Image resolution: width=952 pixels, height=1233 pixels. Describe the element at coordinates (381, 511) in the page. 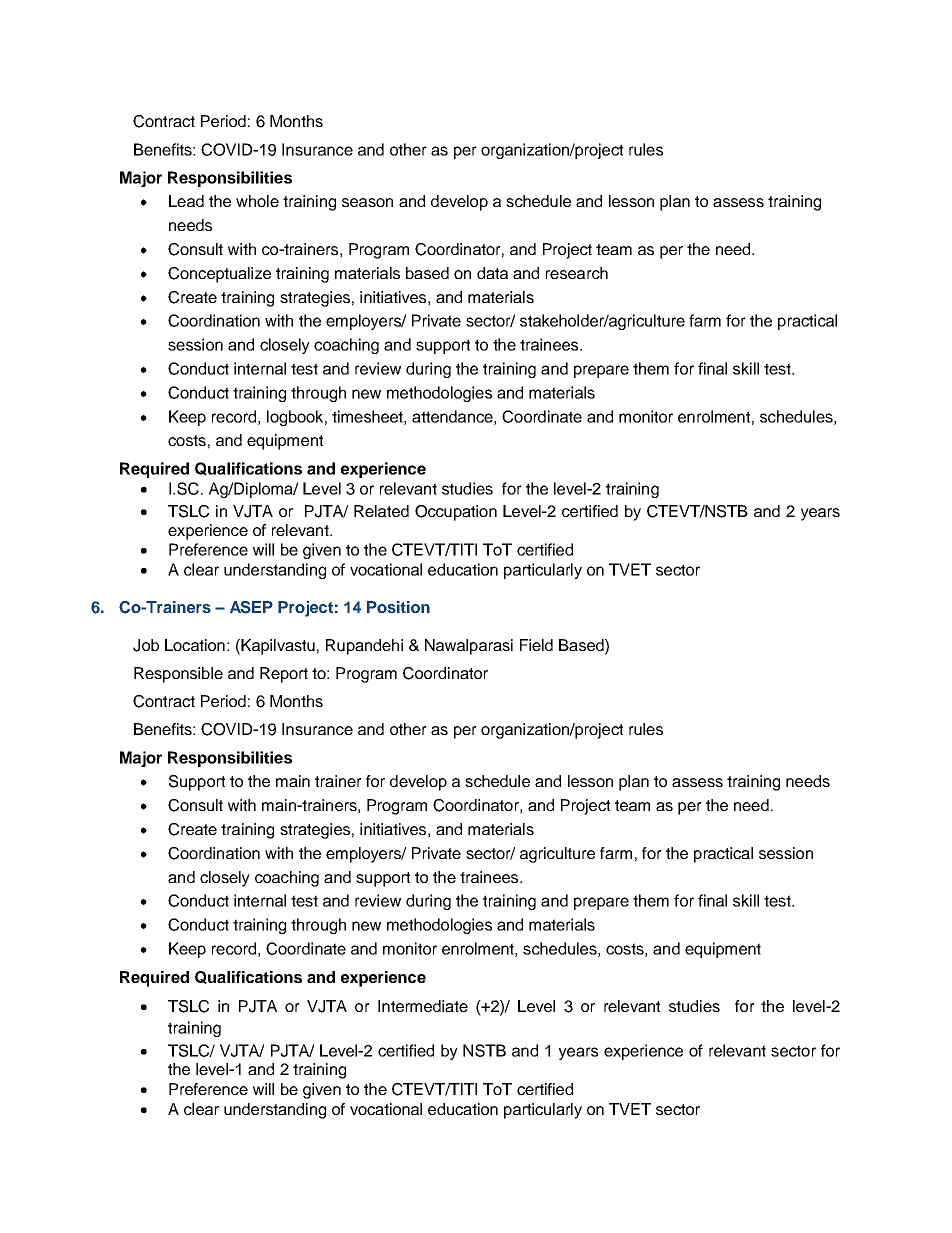

I see `Related` at that location.
